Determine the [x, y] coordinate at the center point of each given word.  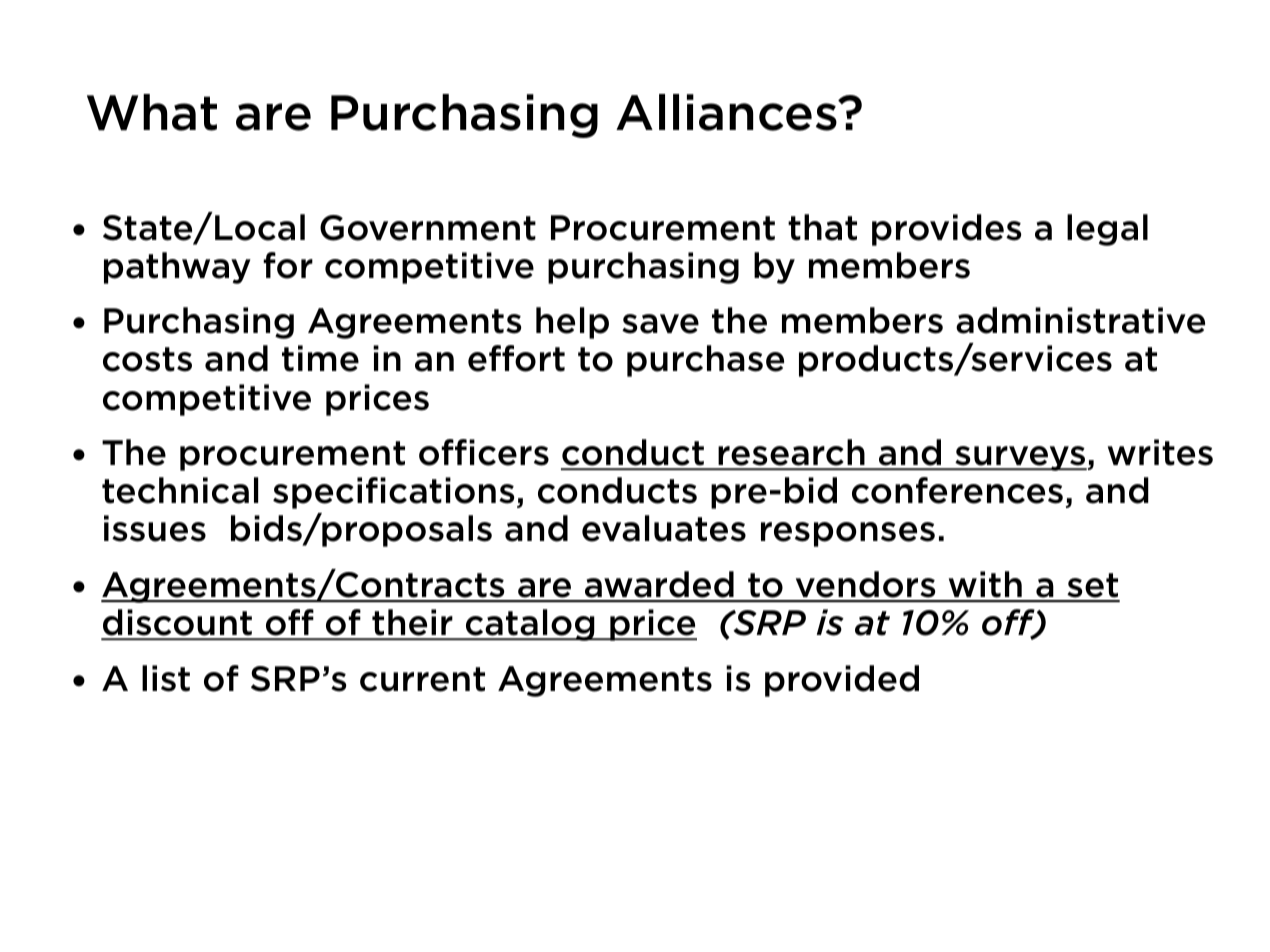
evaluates [664, 528]
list [166, 678]
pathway [177, 268]
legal [1107, 230]
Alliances [727, 112]
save [660, 324]
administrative [1080, 320]
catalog [530, 625]
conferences [957, 490]
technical [180, 490]
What [152, 112]
